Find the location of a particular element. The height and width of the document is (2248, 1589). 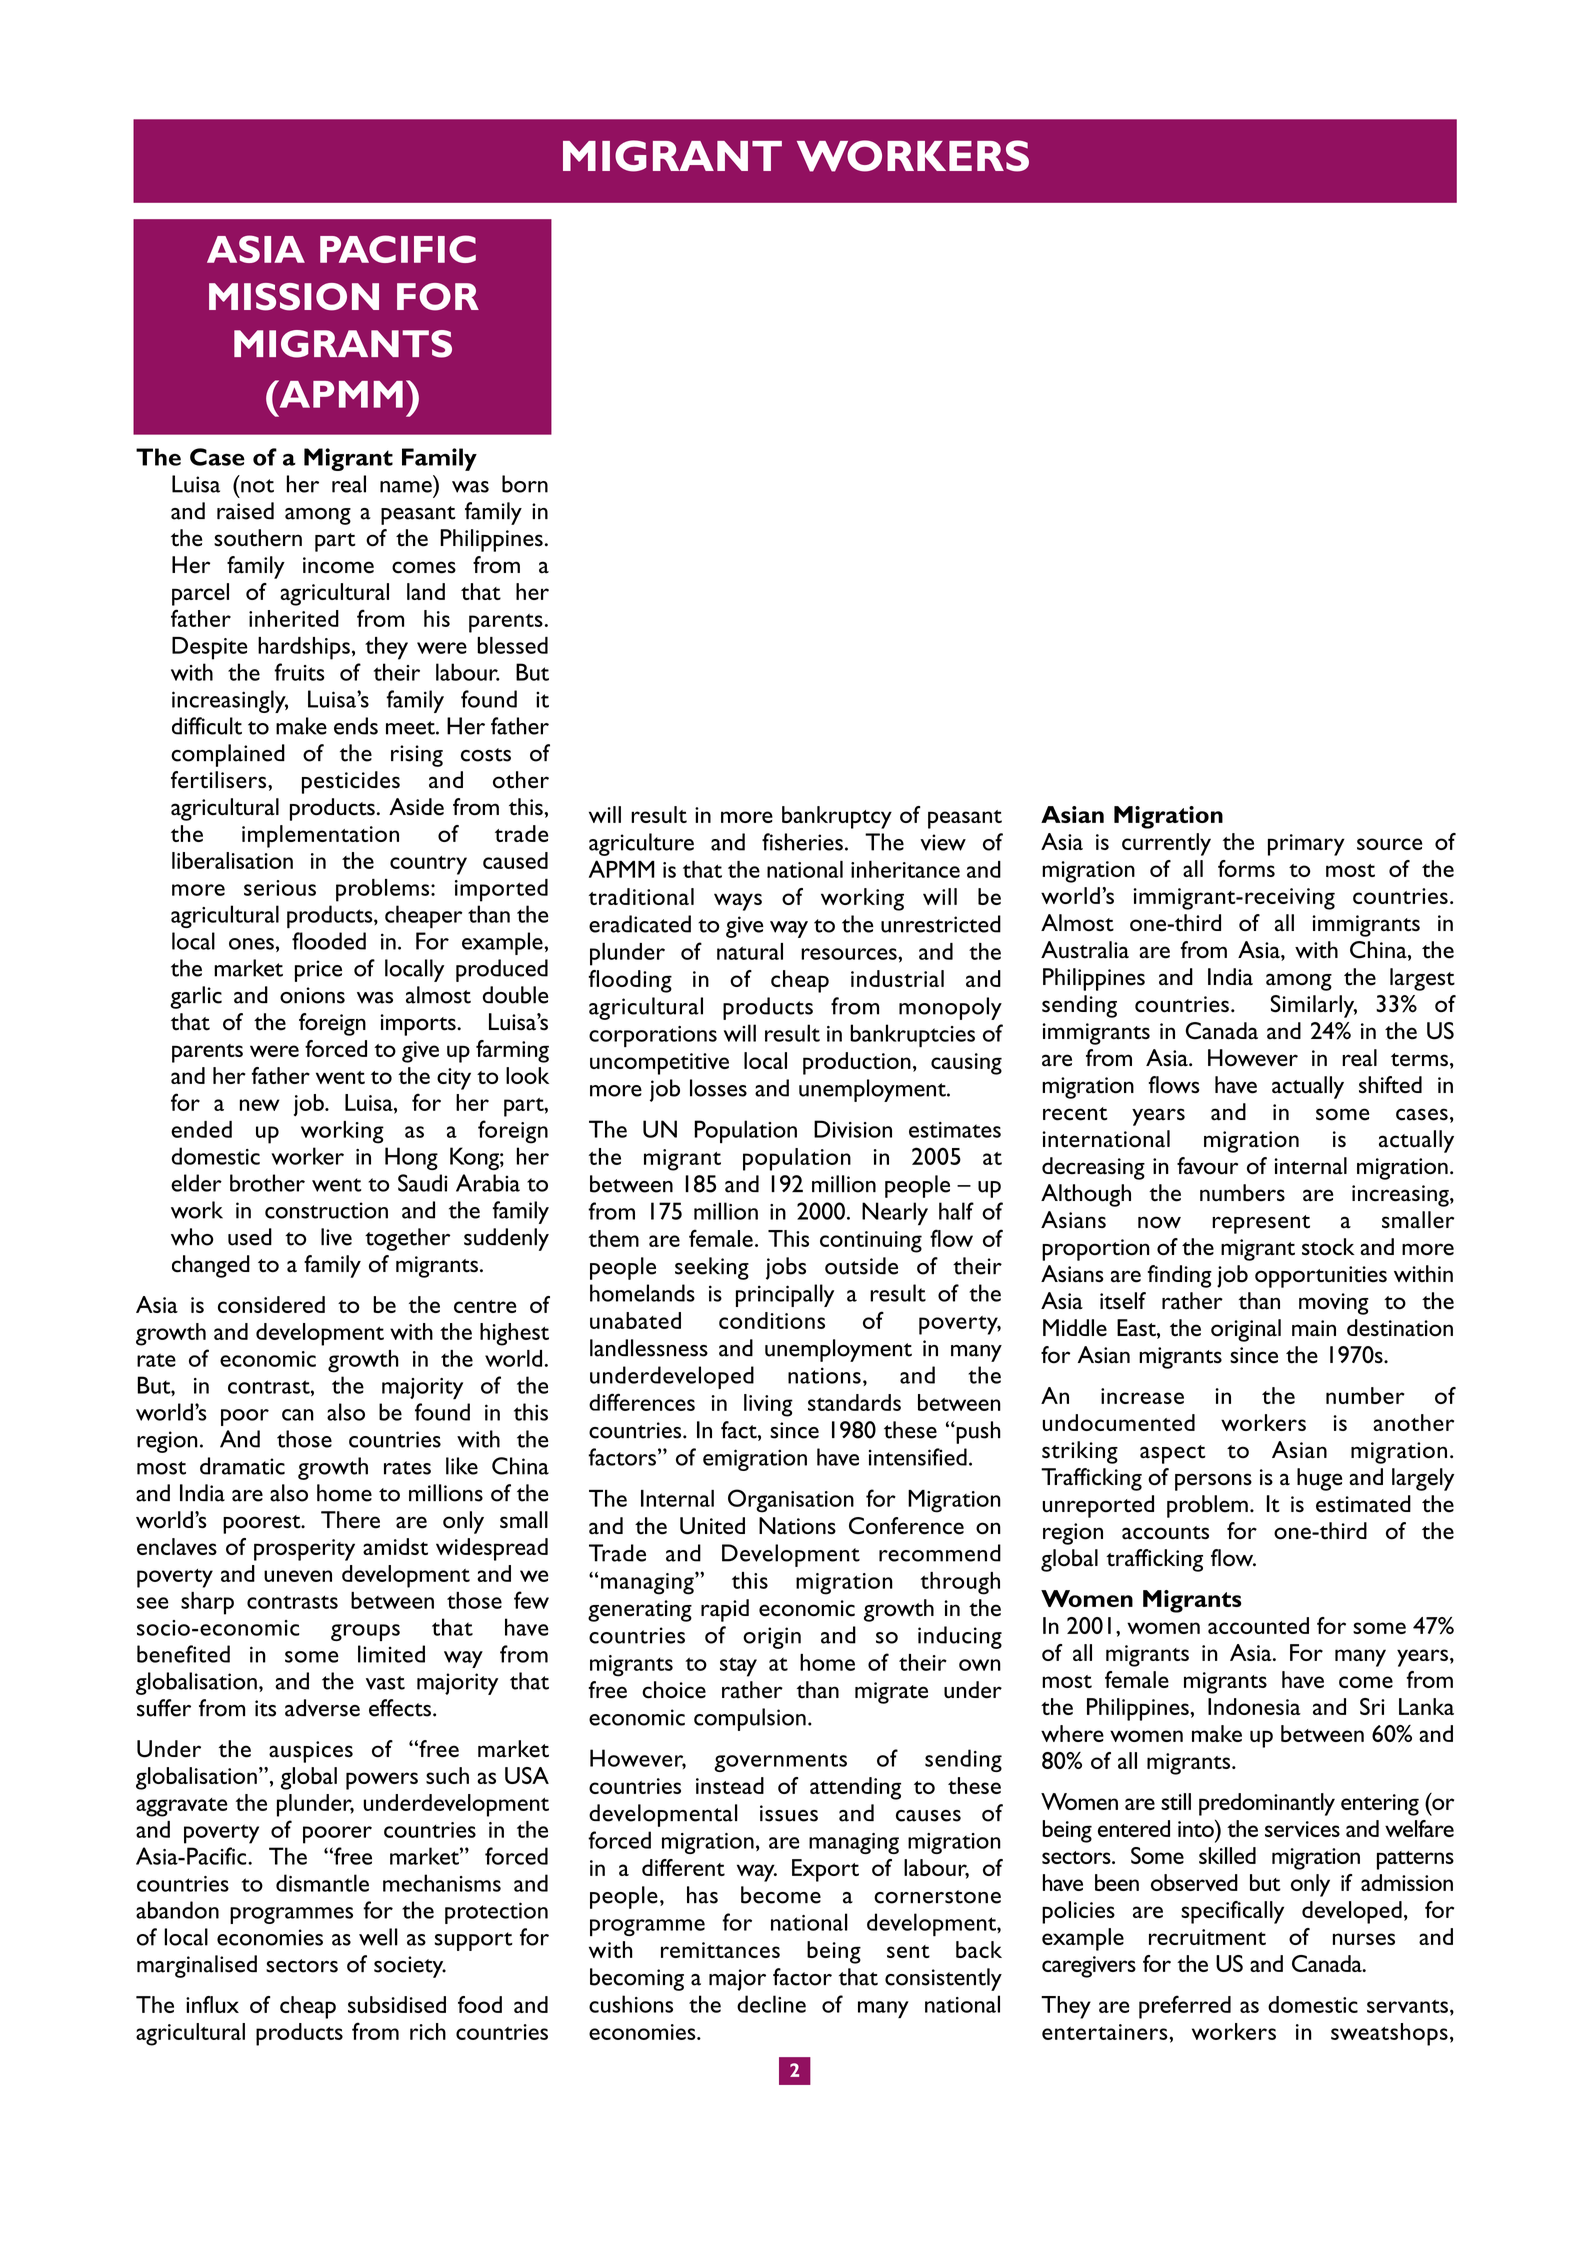

subsidised is located at coordinates (397, 2004).
